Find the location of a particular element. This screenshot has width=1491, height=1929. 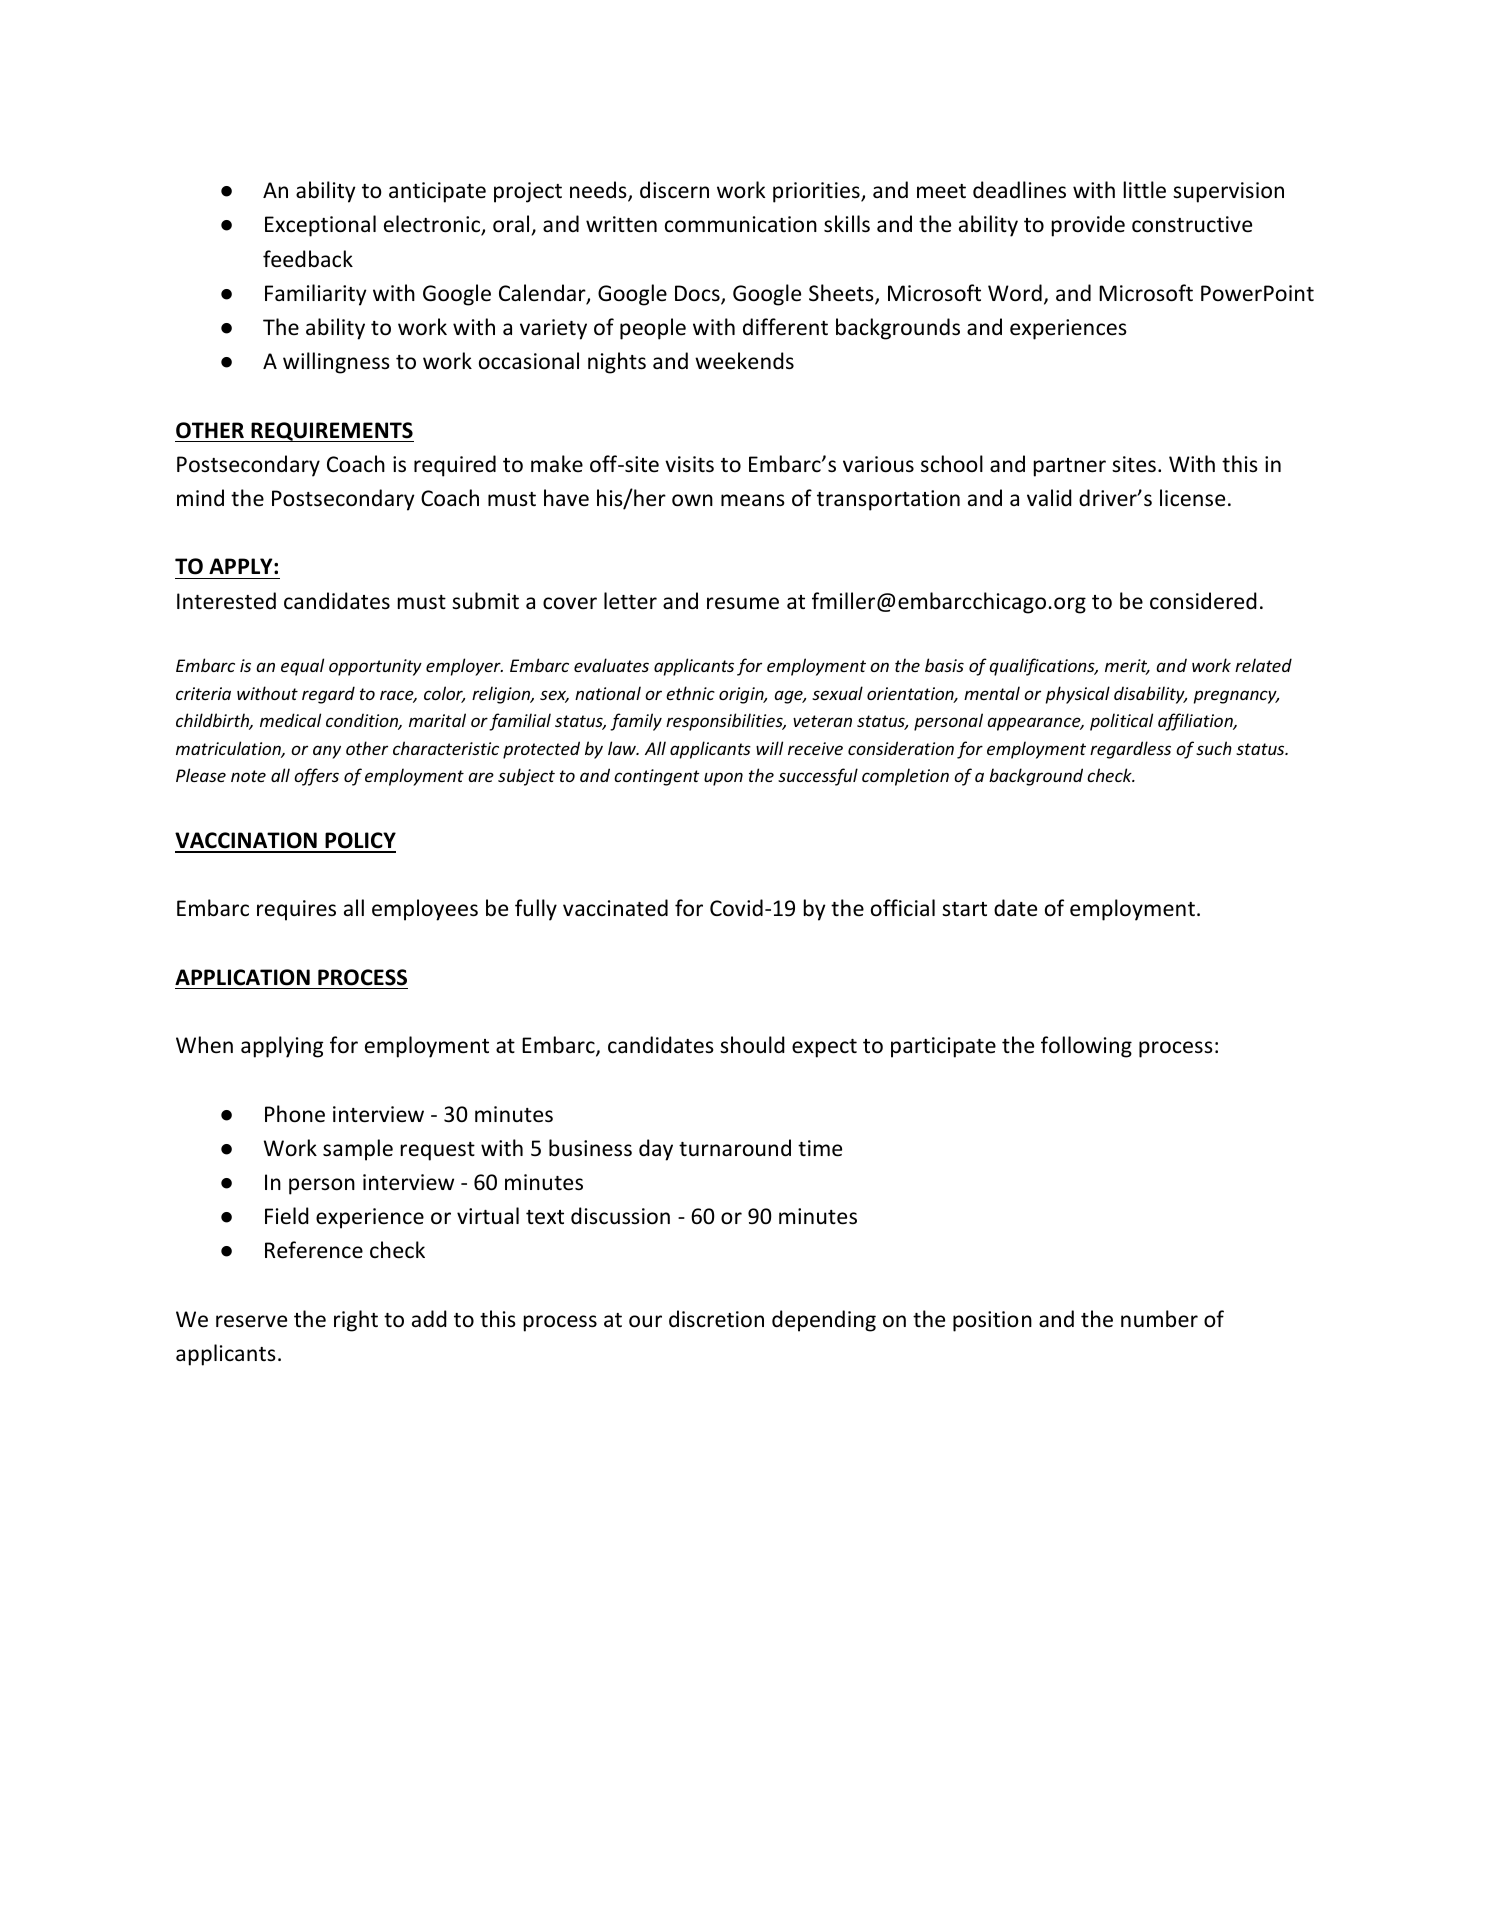

any is located at coordinates (327, 752).
